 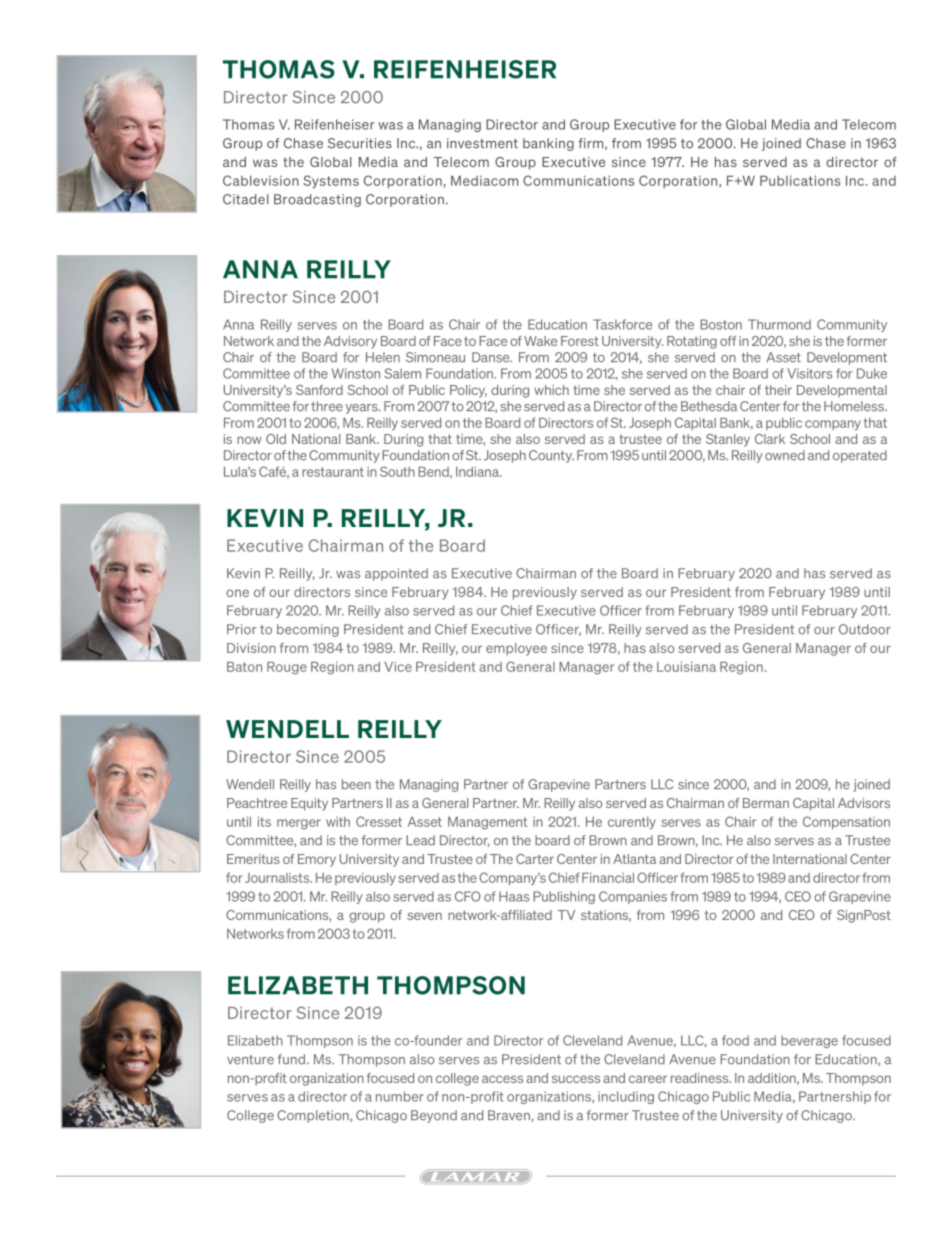 What do you see at coordinates (482, 143) in the page?
I see `investment` at bounding box center [482, 143].
